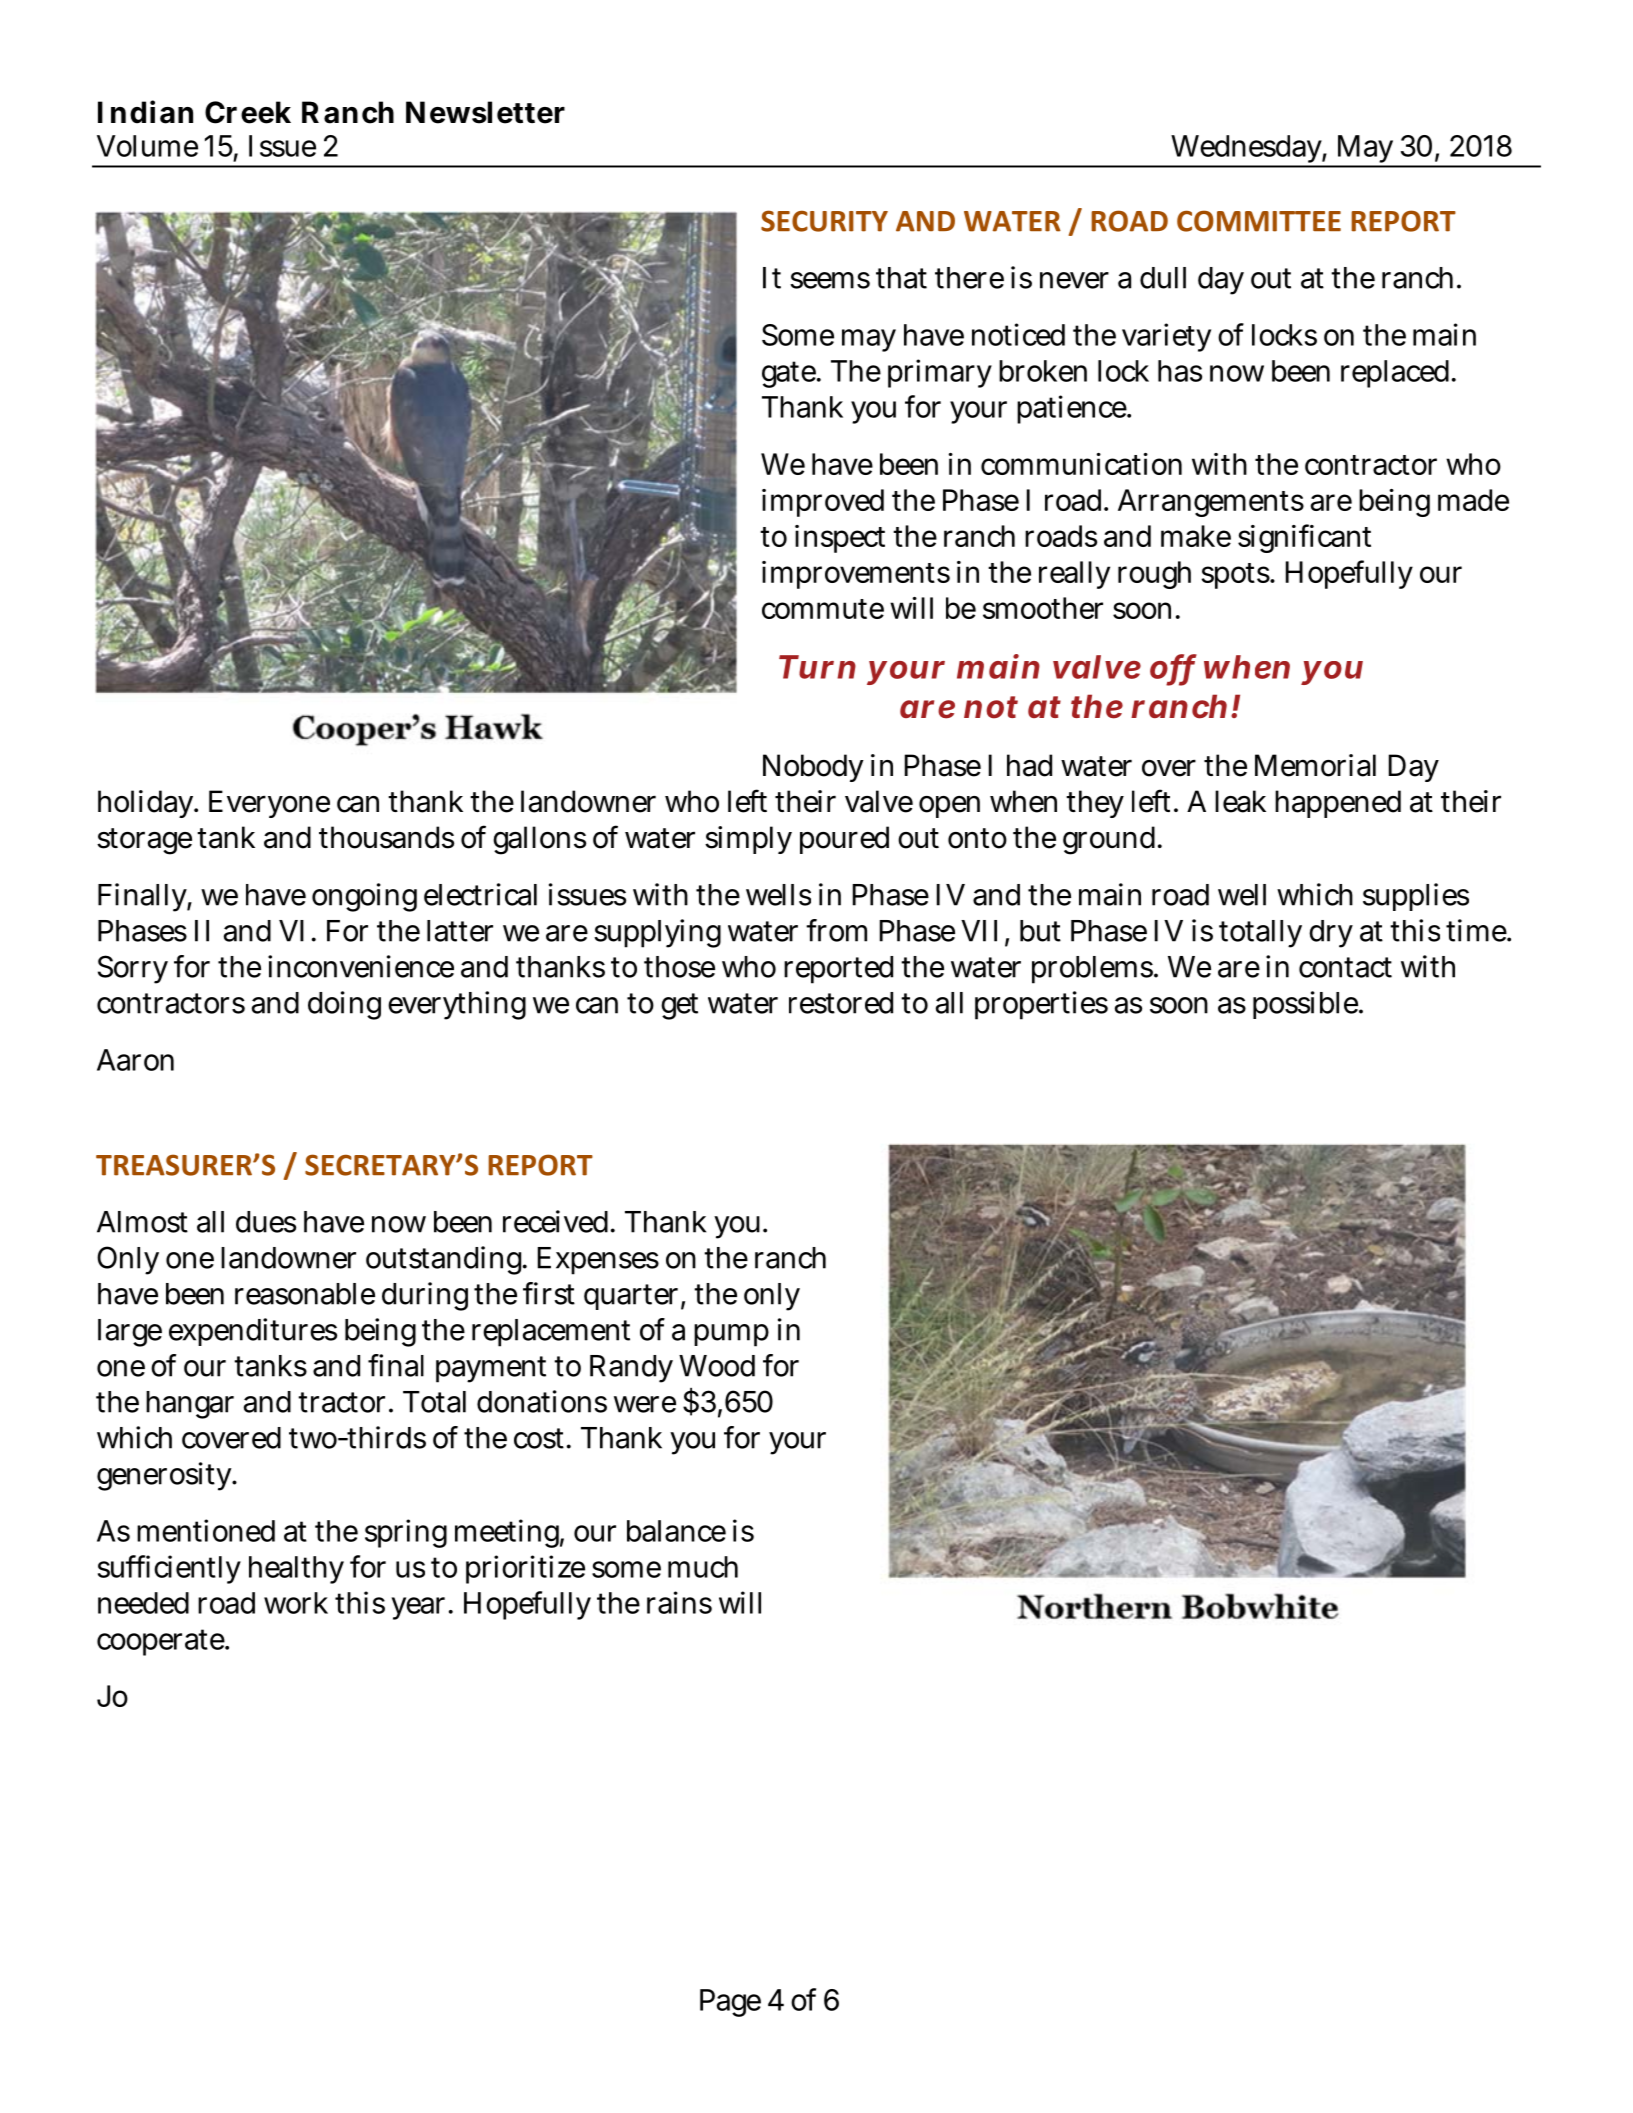  I want to click on SECURITY, so click(824, 221).
